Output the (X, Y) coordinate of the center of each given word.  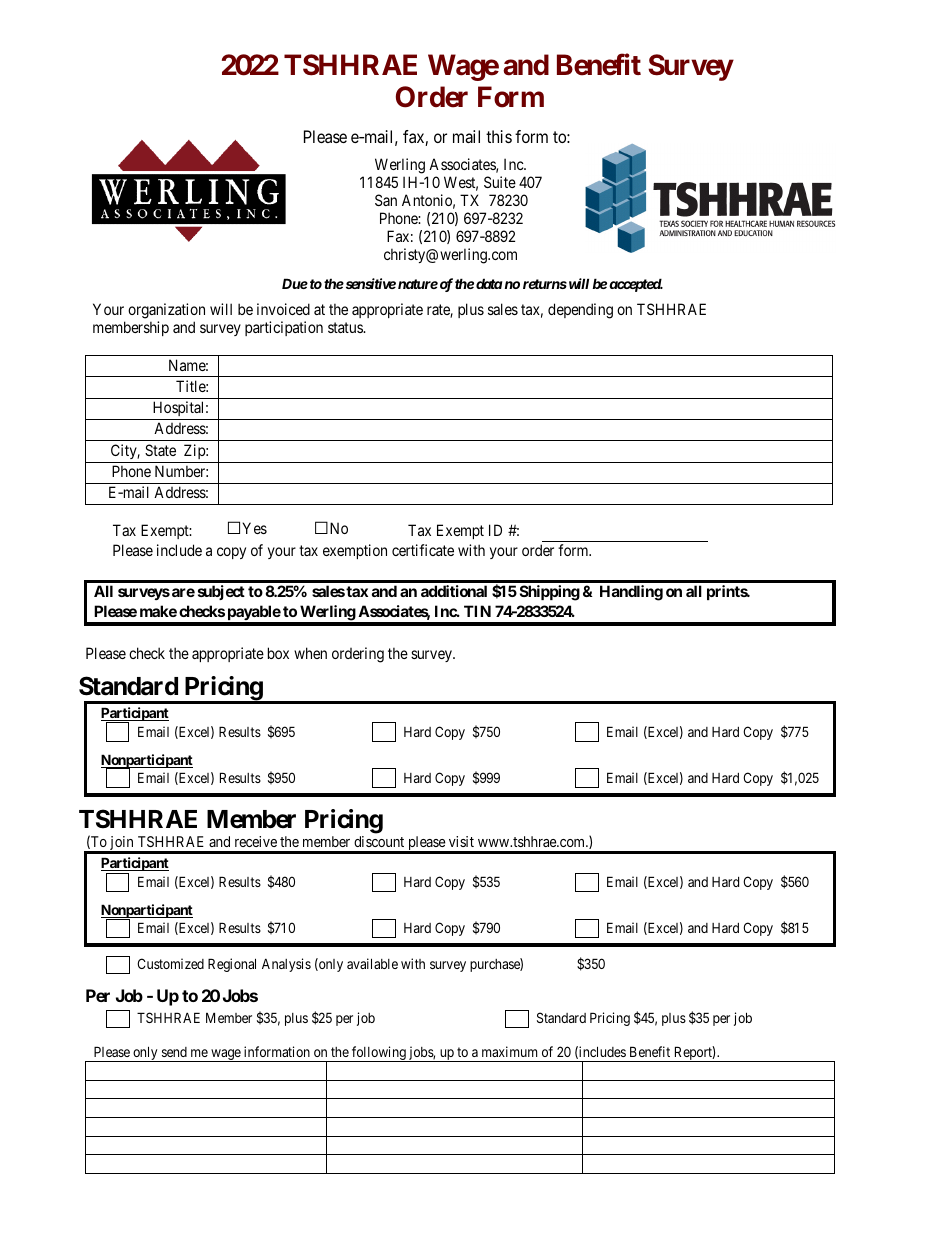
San (386, 200)
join (122, 844)
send (174, 1052)
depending (580, 311)
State (160, 450)
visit (461, 841)
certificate (423, 550)
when (310, 653)
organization (166, 311)
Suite (500, 182)
